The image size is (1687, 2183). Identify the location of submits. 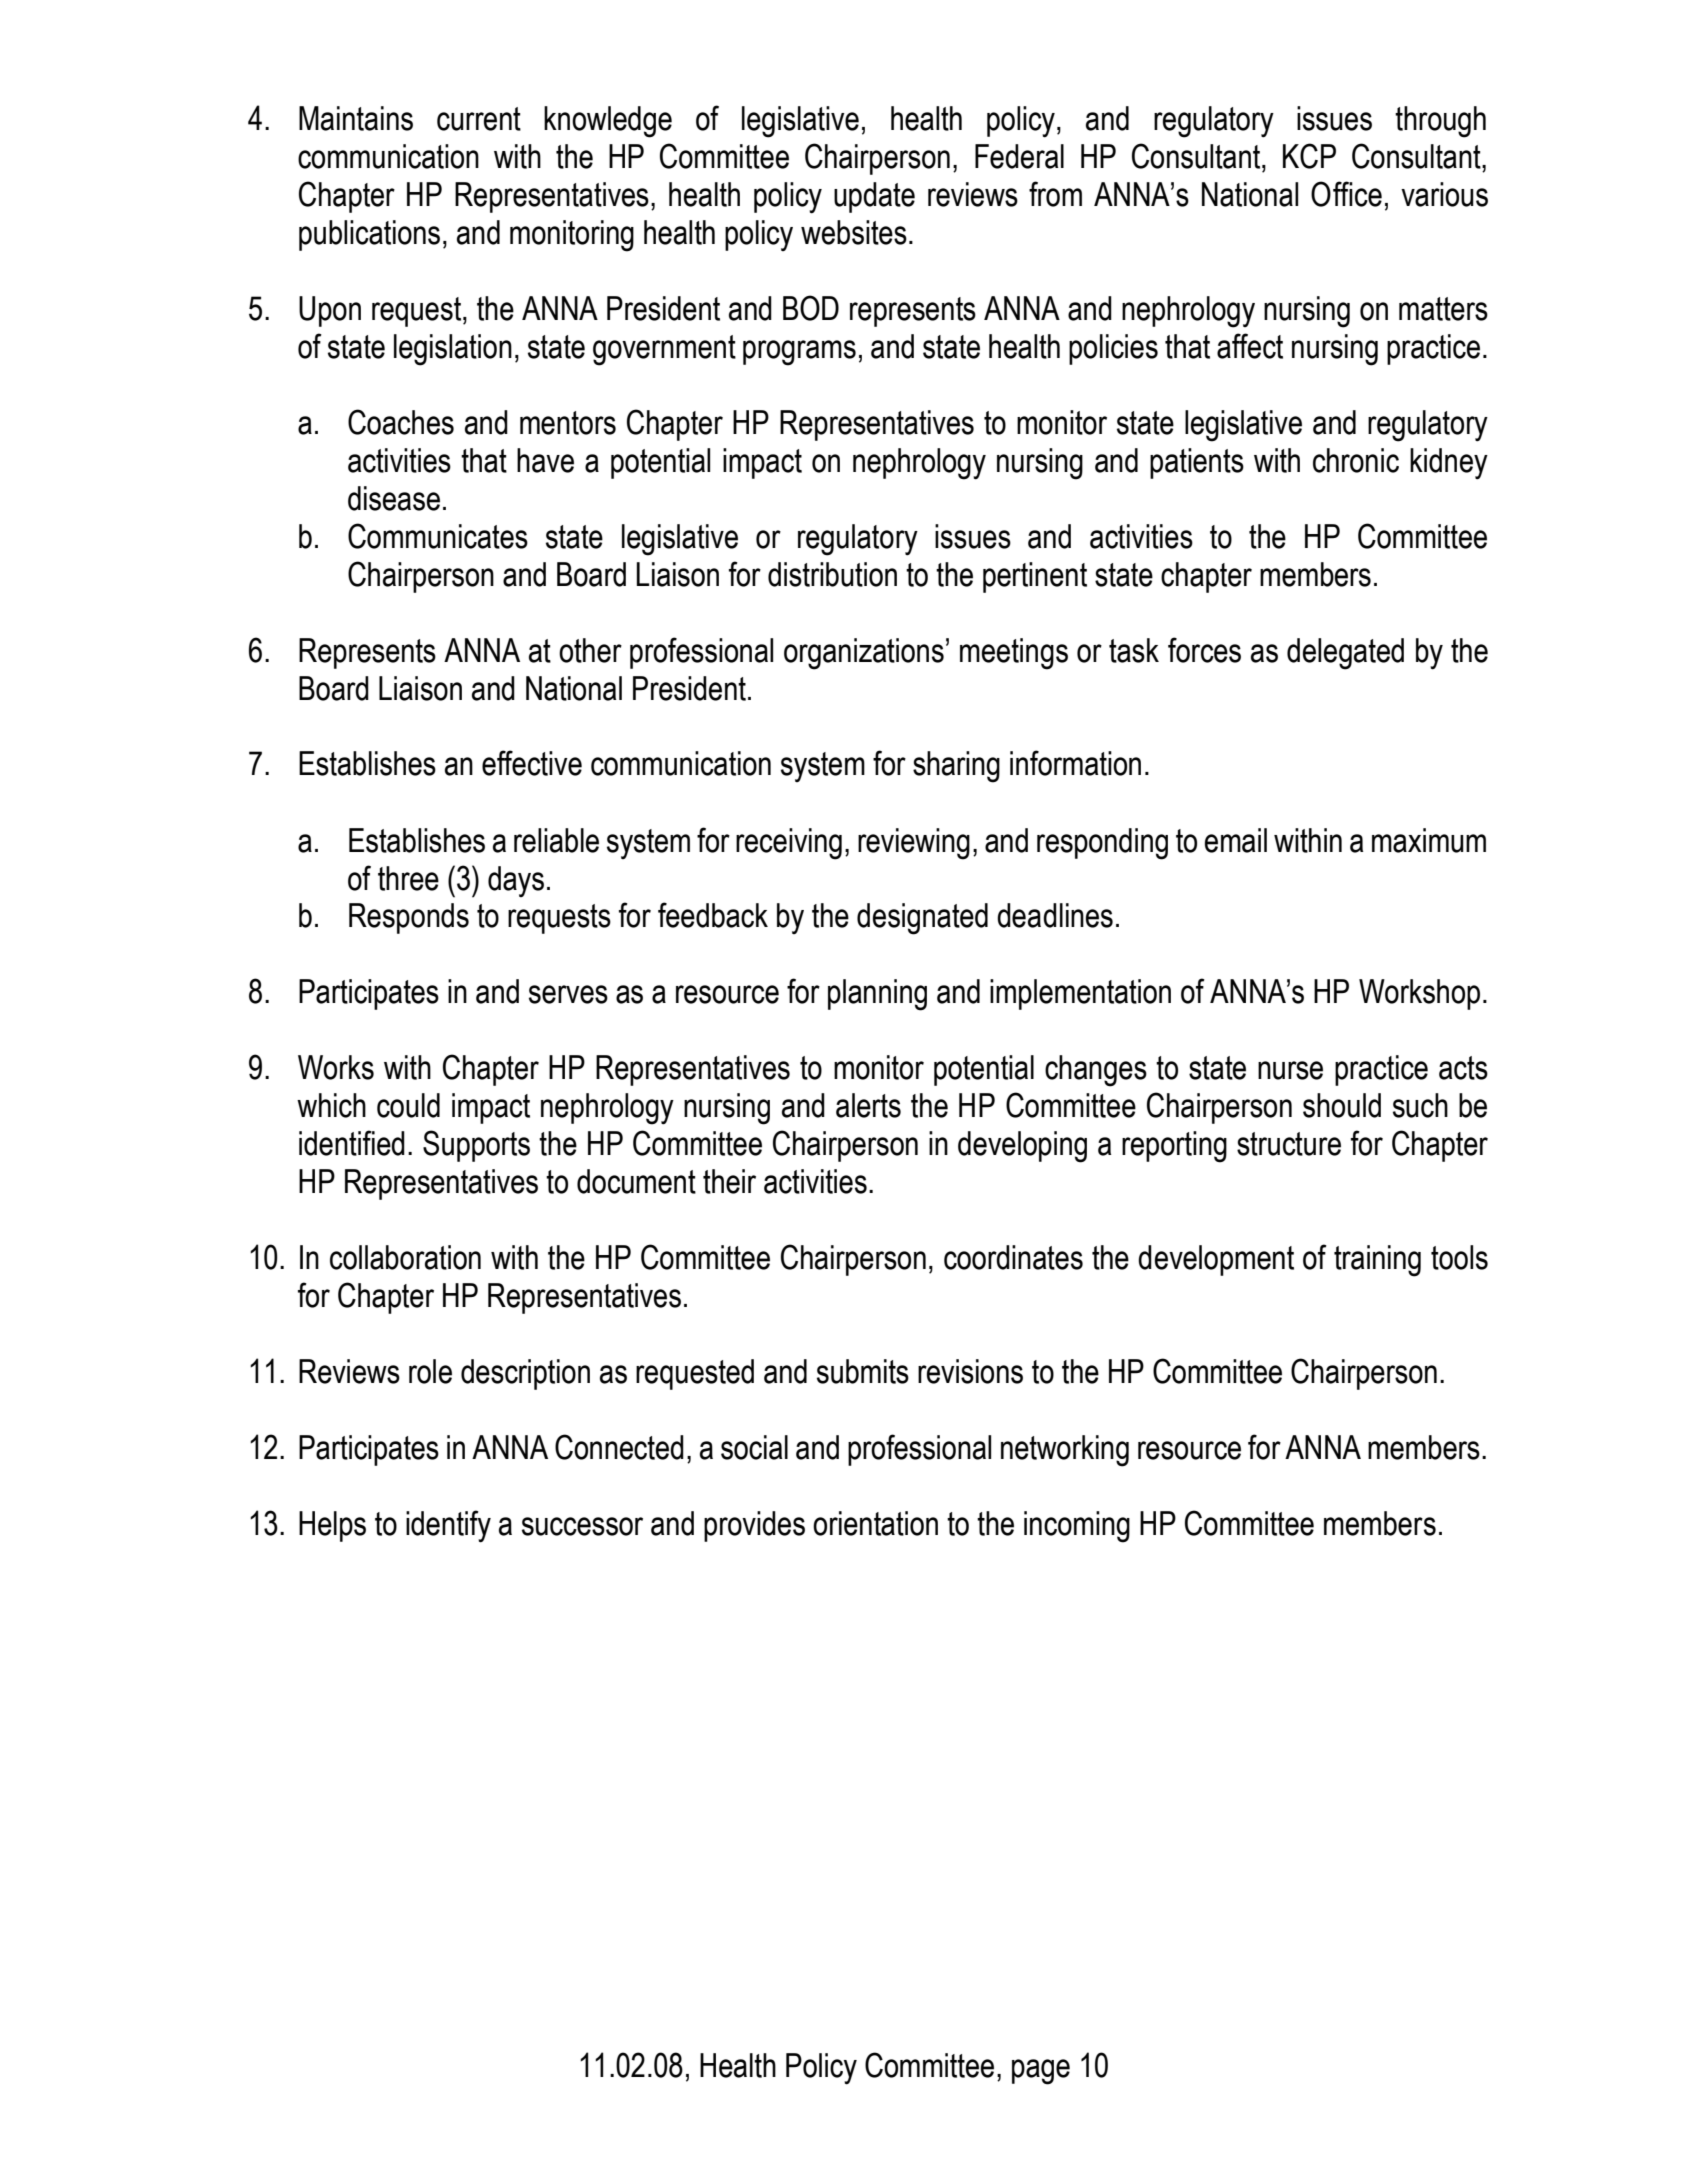
(863, 1371).
